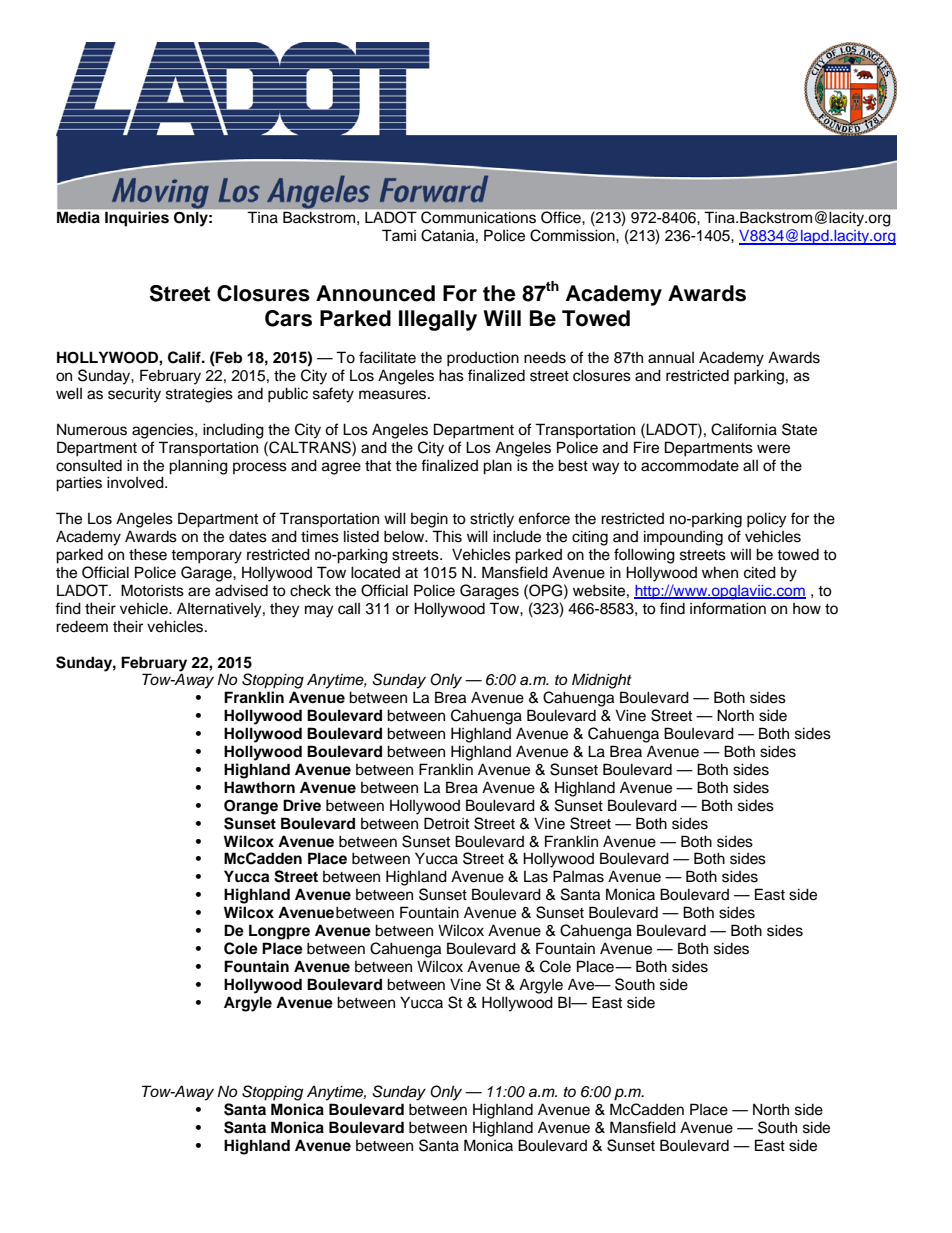  Describe the element at coordinates (671, 358) in the page. I see `annual` at that location.
